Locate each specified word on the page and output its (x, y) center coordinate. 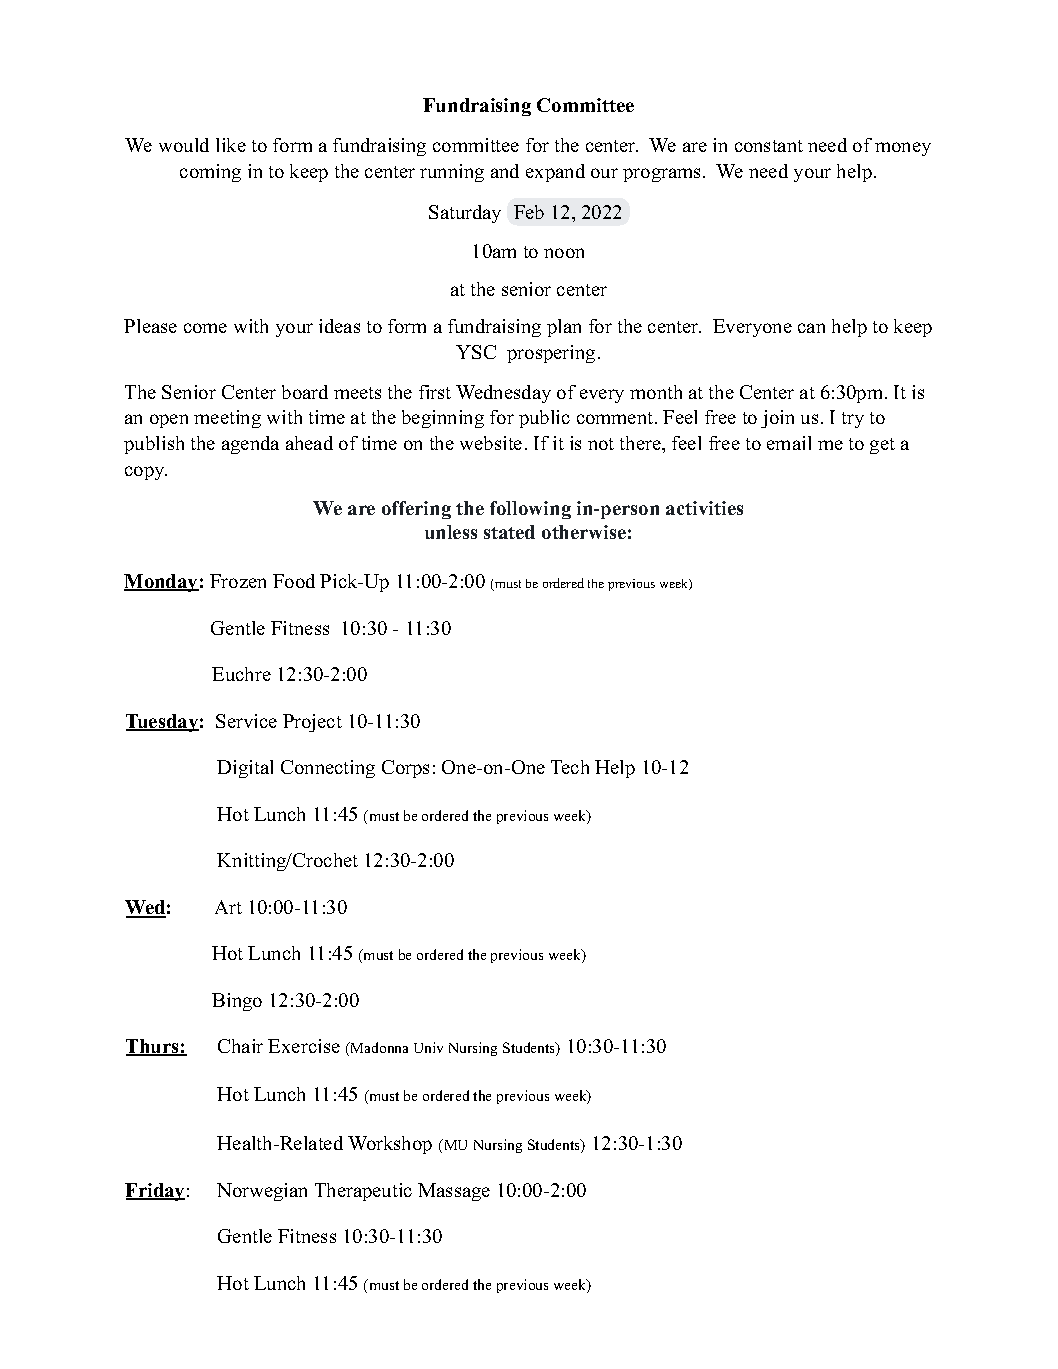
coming (210, 173)
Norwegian (262, 1192)
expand (555, 173)
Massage (454, 1192)
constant (769, 146)
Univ (428, 1047)
